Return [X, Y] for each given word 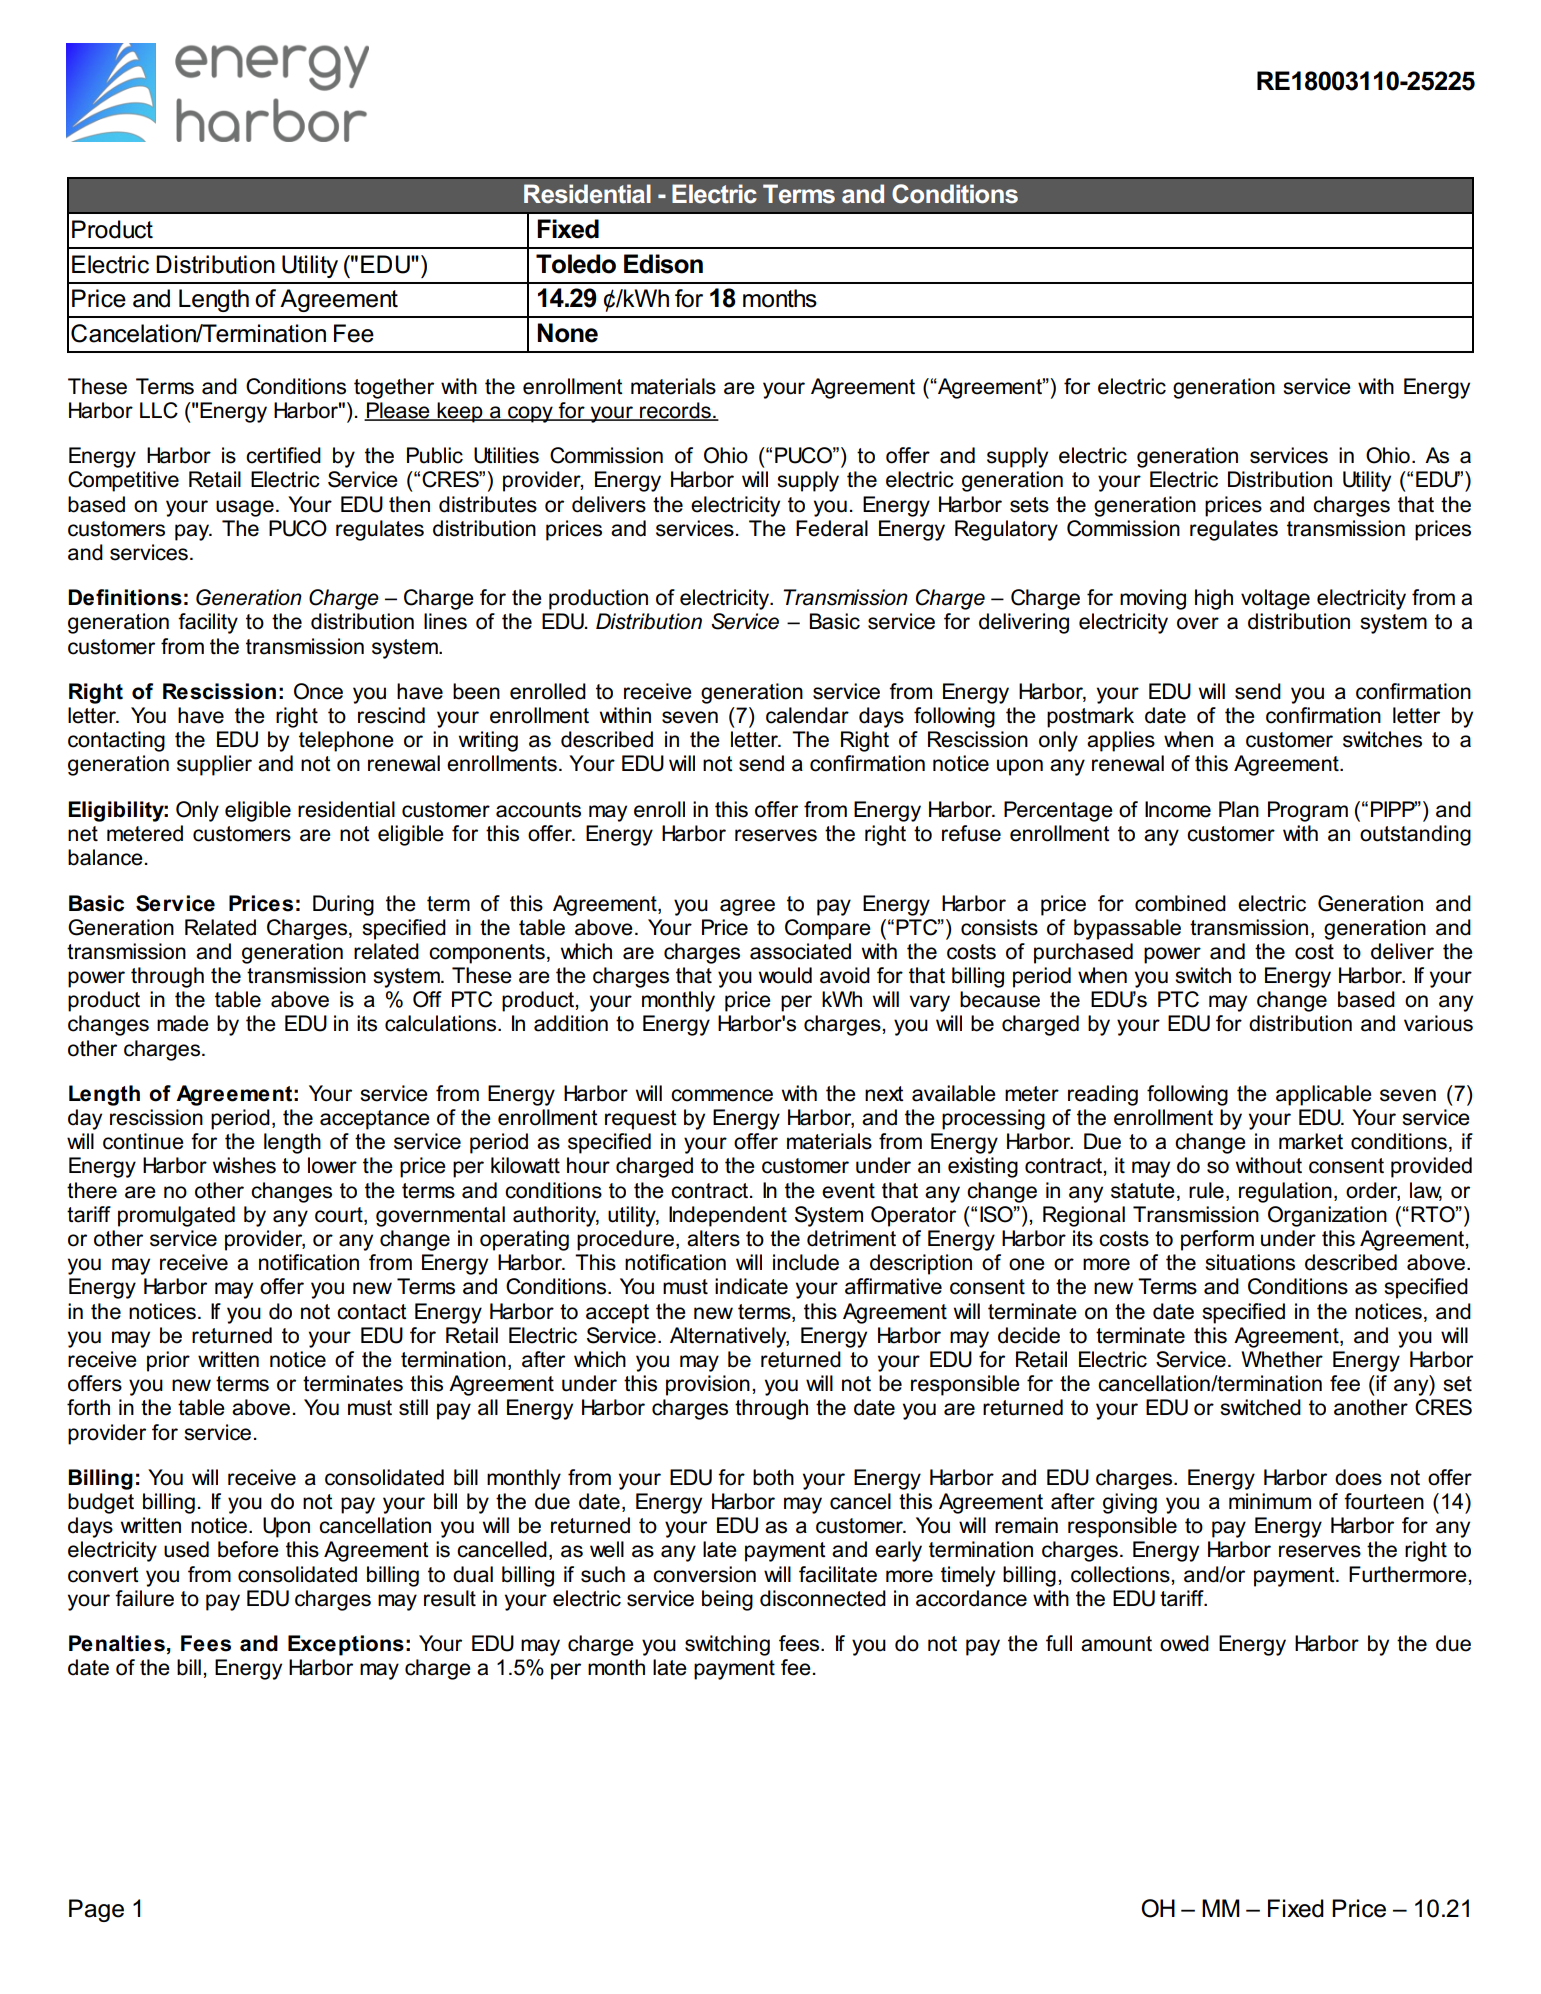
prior [168, 1361]
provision [708, 1385]
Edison [663, 264]
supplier [214, 765]
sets [1029, 505]
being [727, 1600]
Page [96, 1910]
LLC [159, 410]
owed [1184, 1643]
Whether [1282, 1359]
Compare [828, 929]
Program [1308, 811]
